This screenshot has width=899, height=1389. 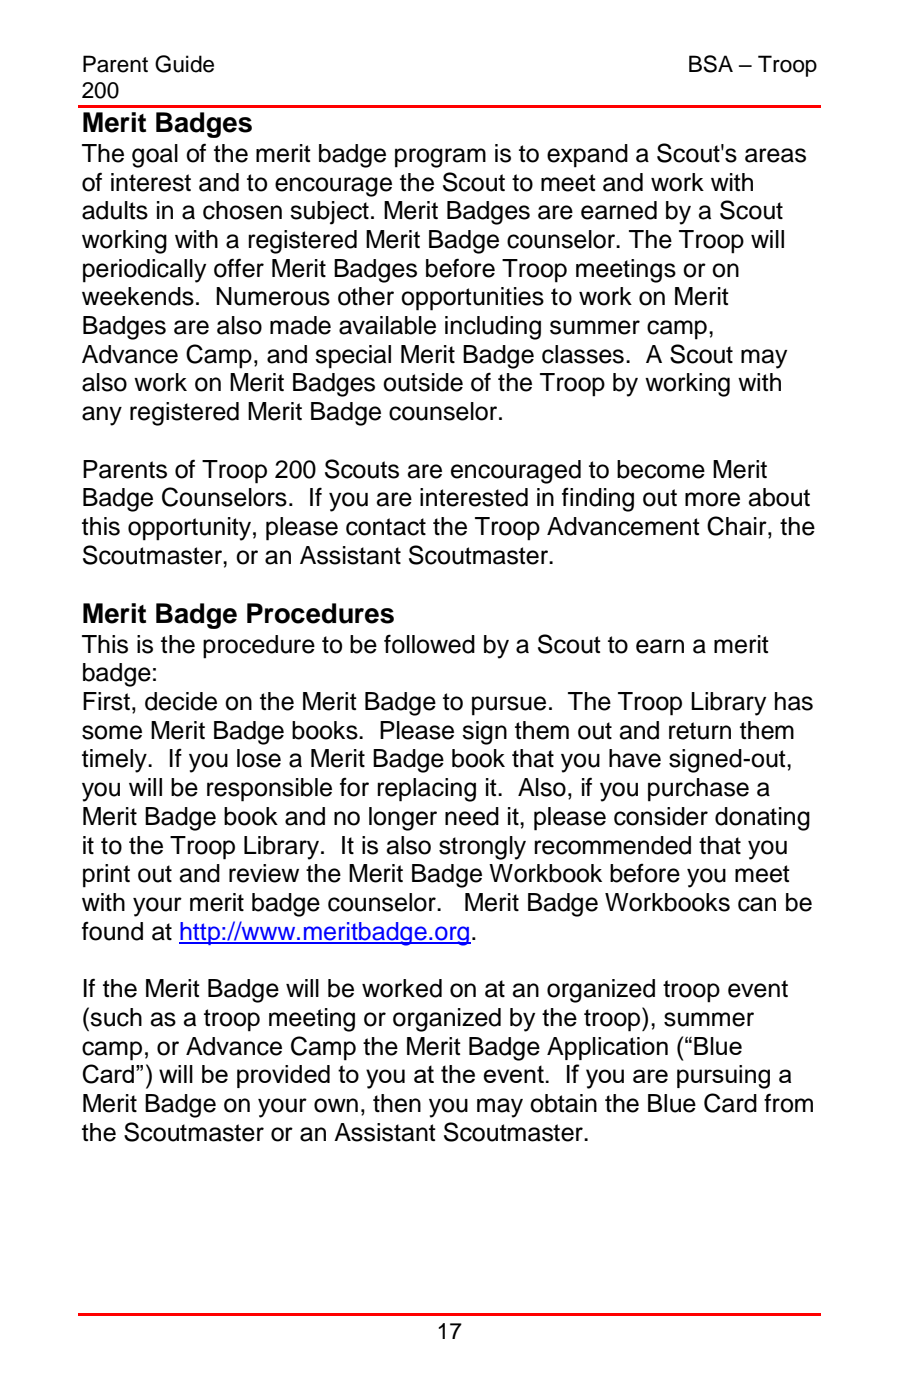 What do you see at coordinates (181, 701) in the screenshot?
I see `decide` at bounding box center [181, 701].
